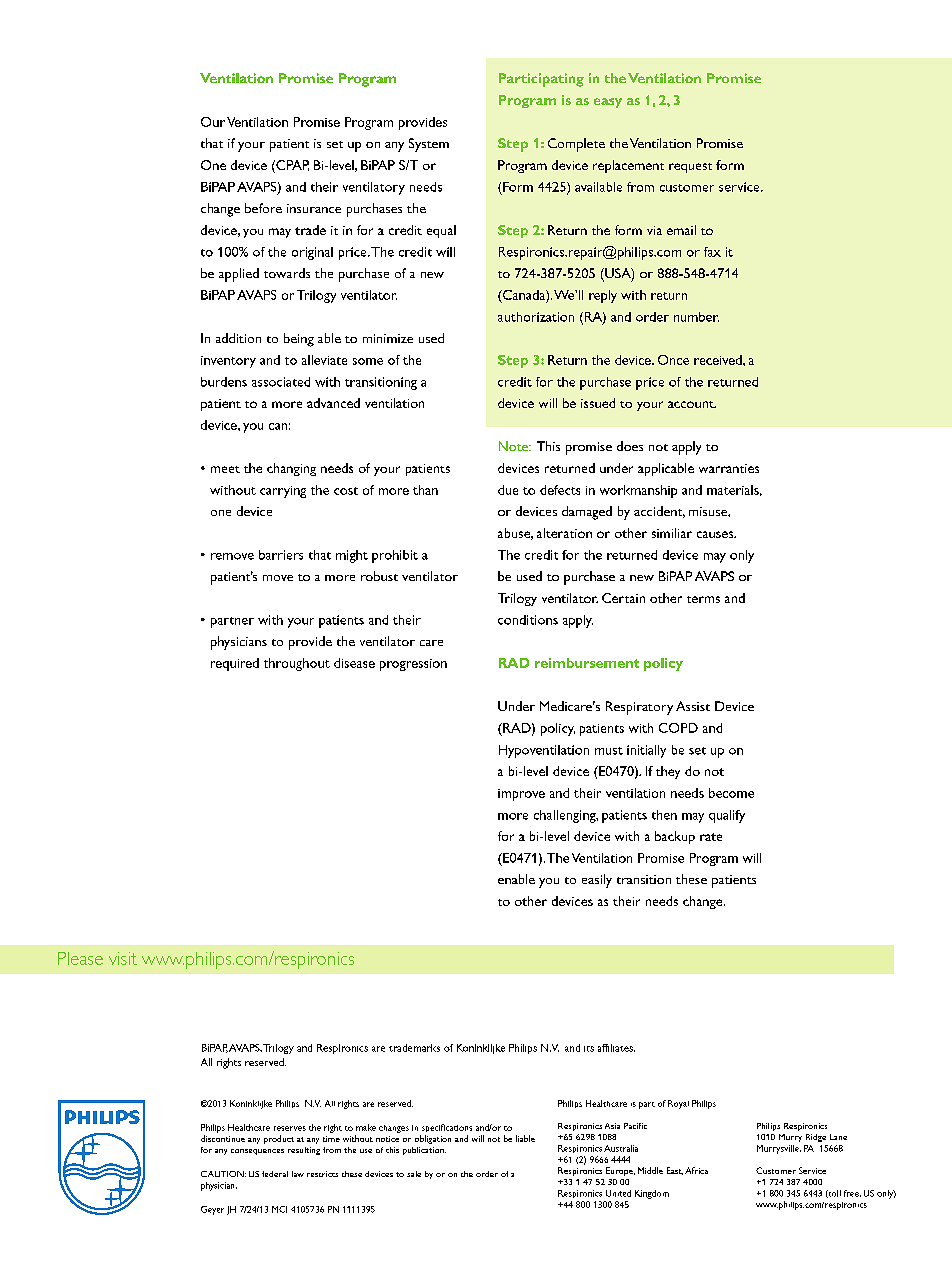 The width and height of the page is (952, 1270). Describe the element at coordinates (816, 1138) in the page. I see `Ridge` at that location.
